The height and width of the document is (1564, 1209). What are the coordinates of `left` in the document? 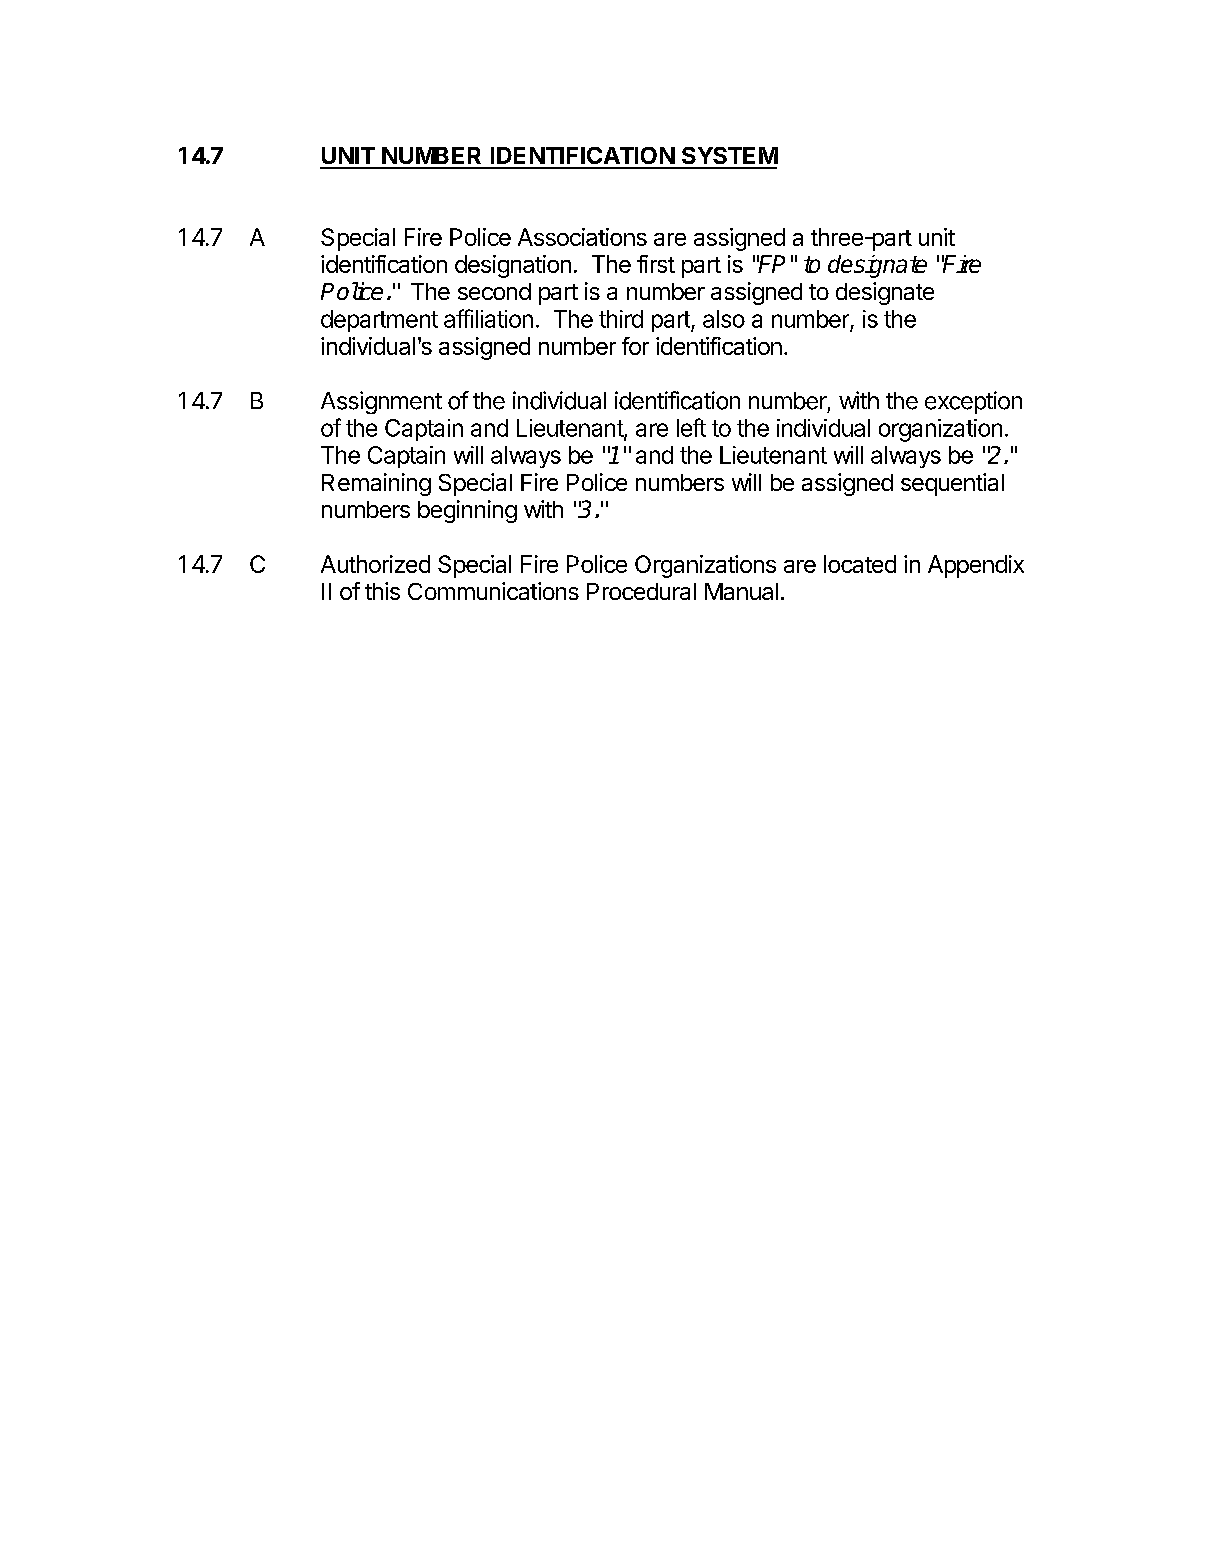 It's located at (691, 427).
